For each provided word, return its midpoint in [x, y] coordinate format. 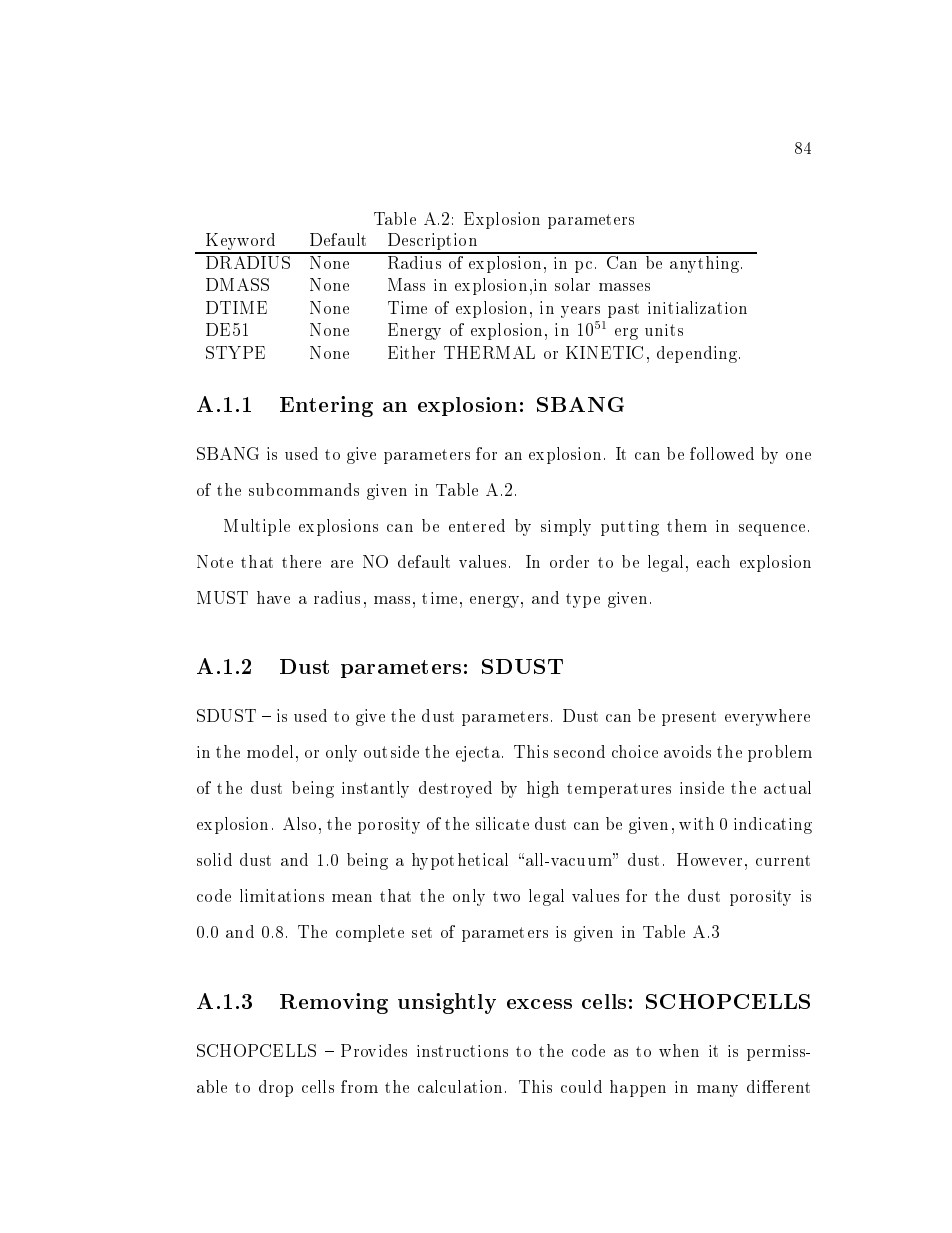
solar [572, 284]
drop [276, 1088]
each [713, 561]
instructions [462, 1051]
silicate [502, 823]
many [717, 1091]
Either [411, 352]
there [301, 561]
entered [477, 525]
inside [702, 787]
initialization [697, 307]
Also [299, 823]
